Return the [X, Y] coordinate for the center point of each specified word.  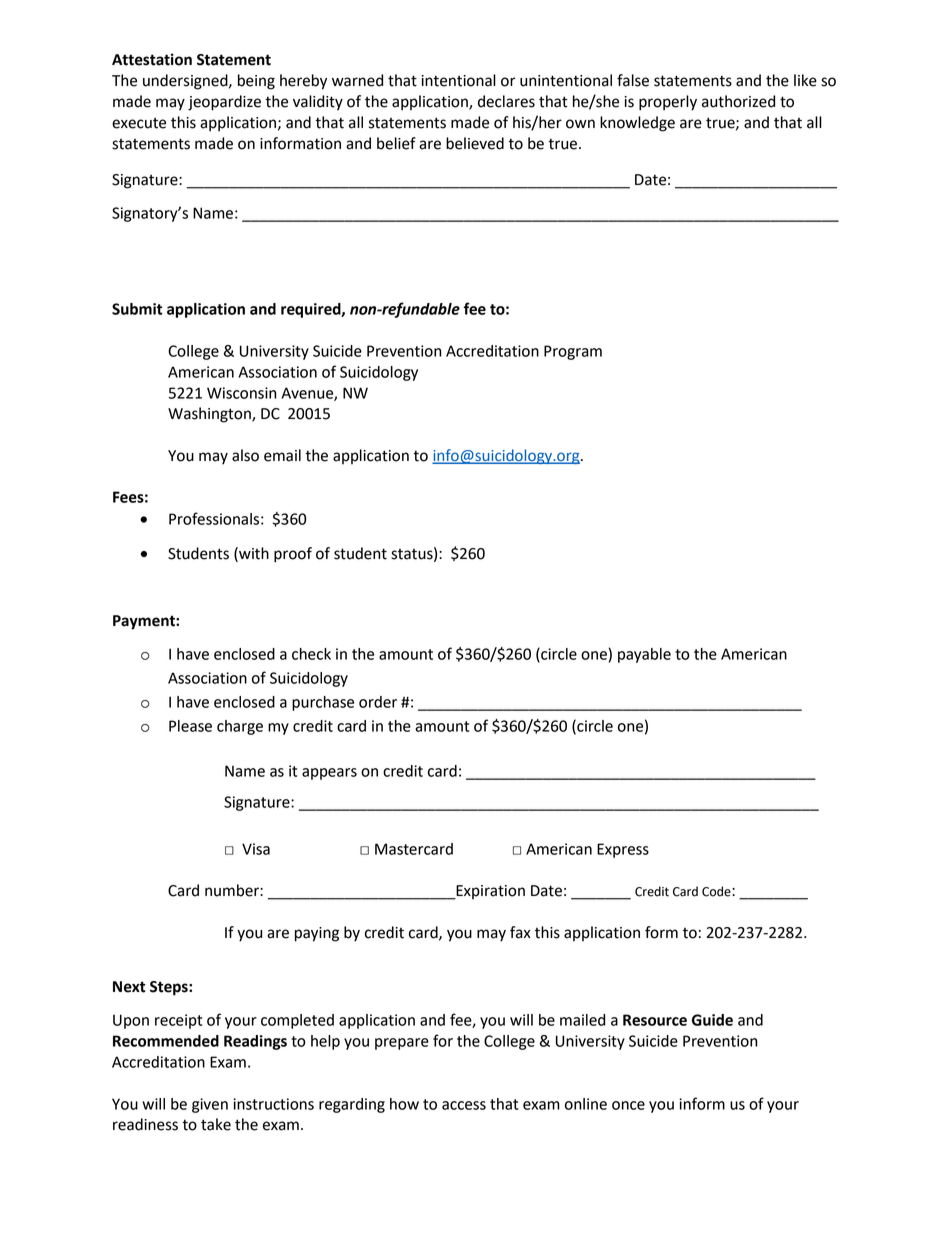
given [210, 1105]
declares [506, 101]
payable [644, 655]
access [464, 1105]
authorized [738, 101]
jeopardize [224, 103]
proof [293, 555]
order [378, 702]
